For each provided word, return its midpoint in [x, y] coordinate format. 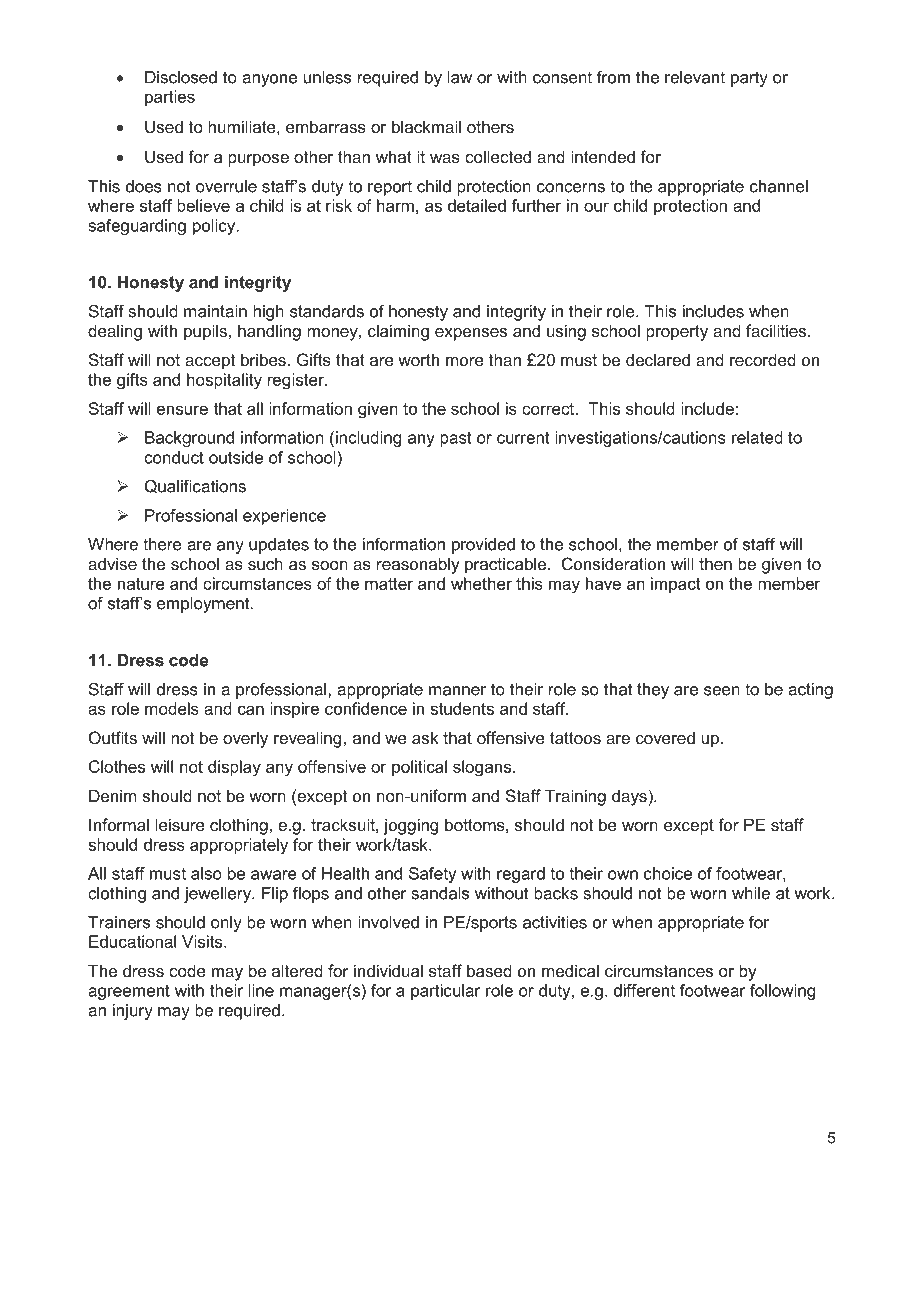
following [782, 992]
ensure [182, 410]
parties [170, 98]
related [757, 437]
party [749, 79]
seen [722, 691]
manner [457, 691]
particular [446, 992]
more [465, 361]
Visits [203, 941]
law [460, 77]
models [172, 708]
